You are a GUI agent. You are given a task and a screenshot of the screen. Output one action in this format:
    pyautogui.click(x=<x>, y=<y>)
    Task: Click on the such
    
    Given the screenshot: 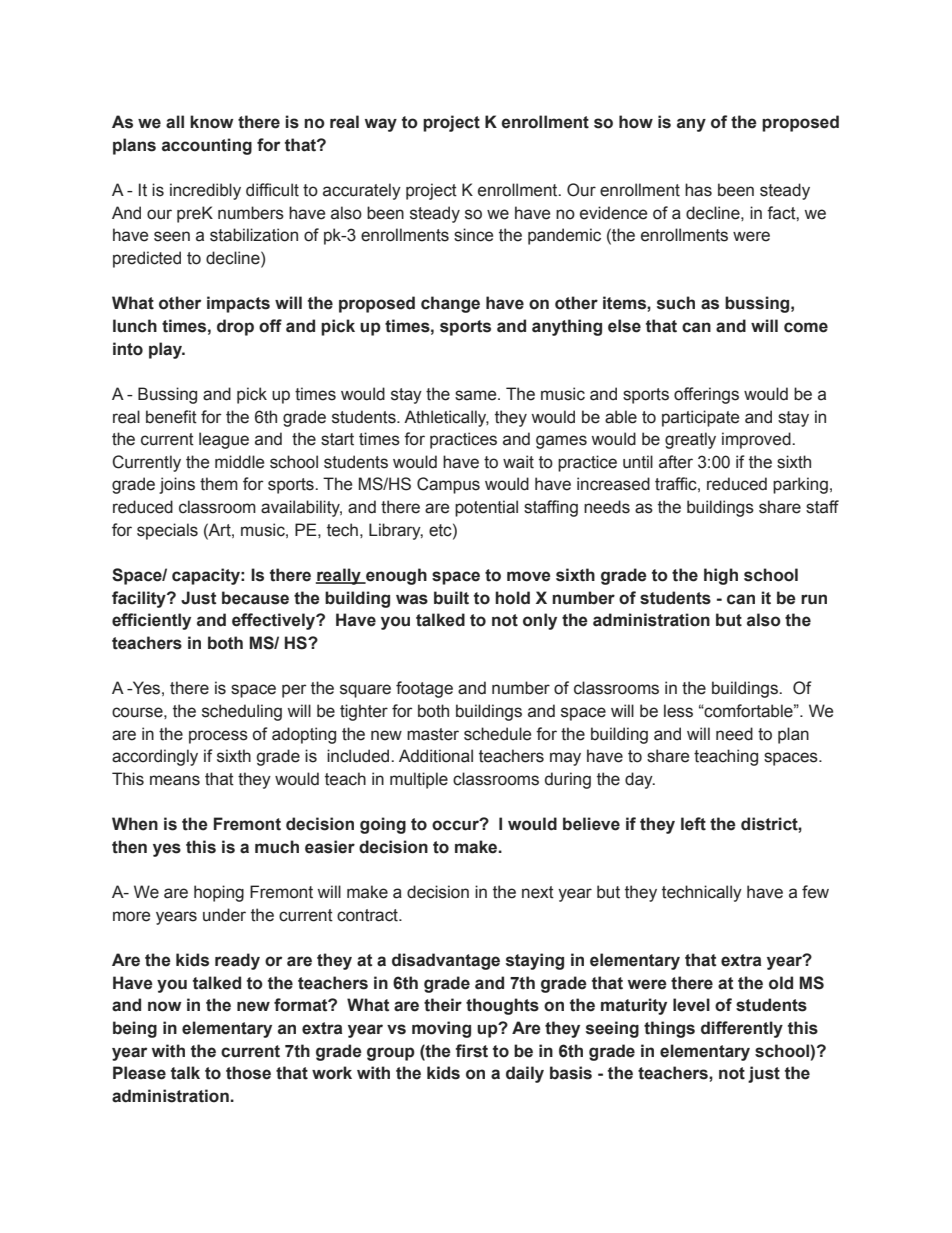 What is the action you would take?
    pyautogui.click(x=676, y=303)
